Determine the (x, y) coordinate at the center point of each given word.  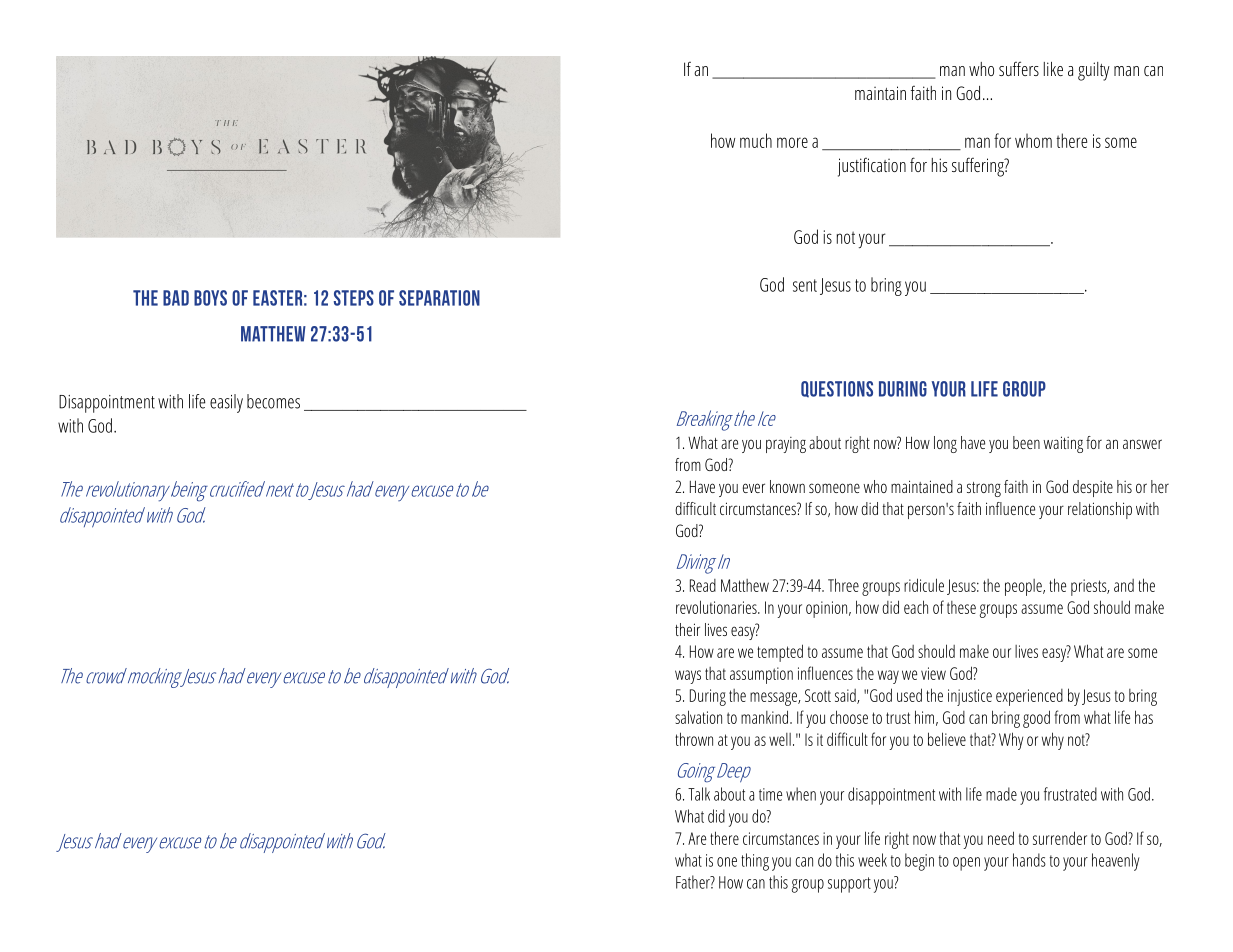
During (708, 697)
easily (226, 403)
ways (688, 677)
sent (805, 285)
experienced (1029, 697)
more (792, 142)
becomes (273, 401)
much (756, 140)
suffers (1019, 68)
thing (755, 862)
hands (1029, 860)
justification (872, 167)
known (787, 486)
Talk (699, 794)
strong (984, 489)
